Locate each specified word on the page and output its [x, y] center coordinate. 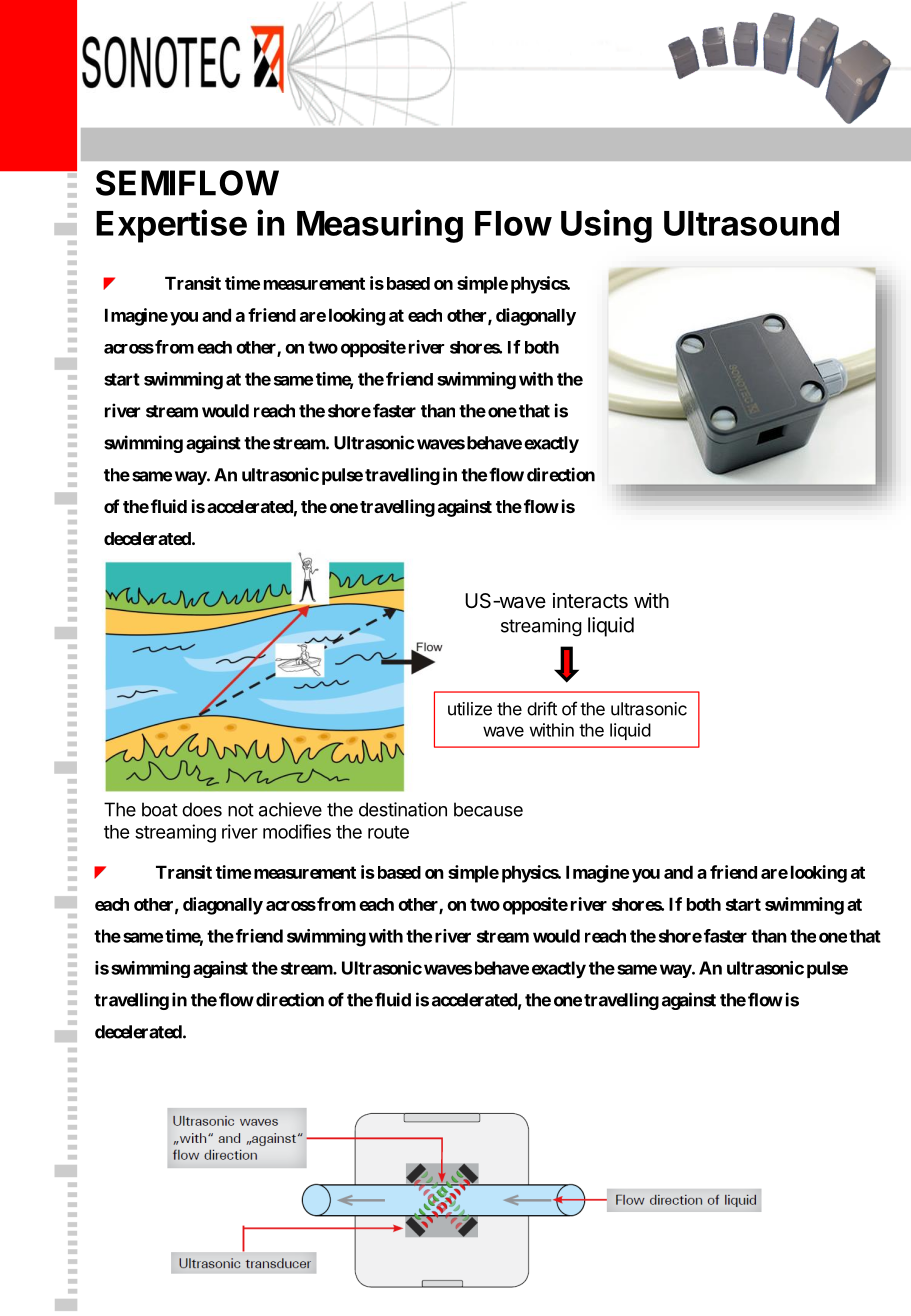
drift [542, 708]
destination [403, 809]
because [488, 809]
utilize [470, 709]
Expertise [171, 226]
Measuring [380, 226]
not [241, 810]
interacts [590, 601]
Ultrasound [751, 223]
